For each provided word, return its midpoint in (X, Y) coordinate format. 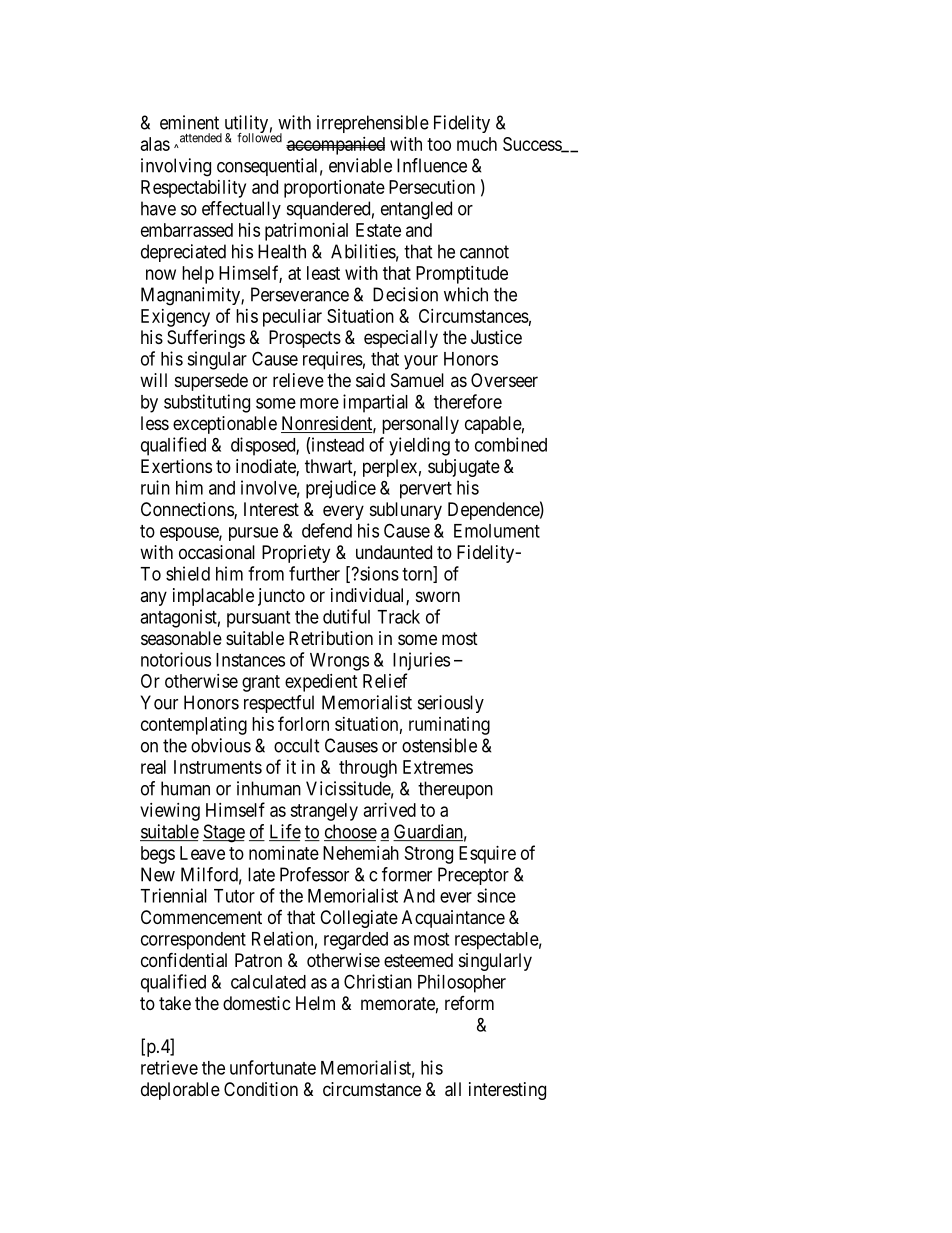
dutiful (346, 616)
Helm (315, 1003)
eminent (189, 122)
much (477, 144)
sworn (438, 596)
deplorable (180, 1091)
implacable (213, 597)
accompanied (335, 146)
